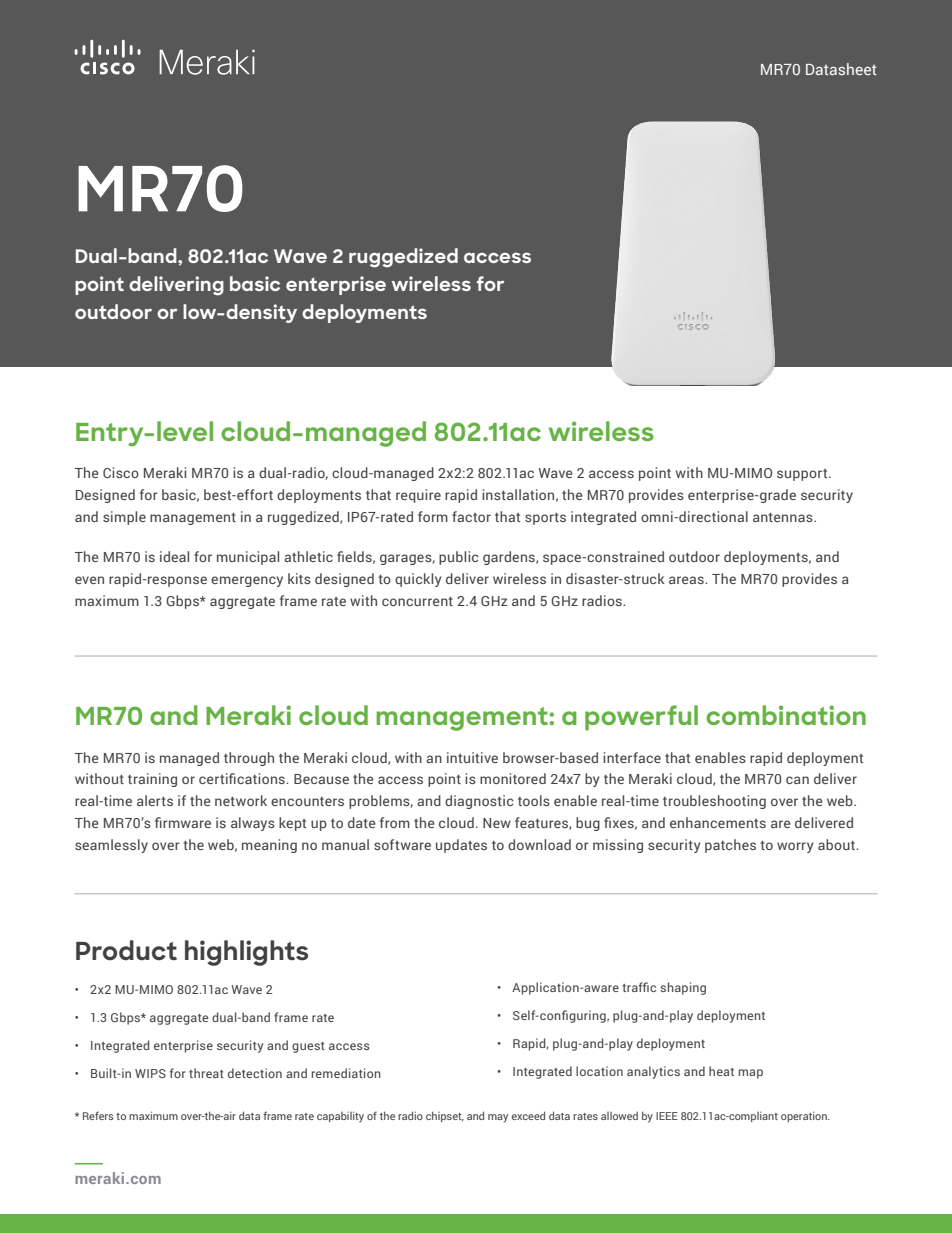  Describe the element at coordinates (418, 496) in the image. I see `require` at that location.
